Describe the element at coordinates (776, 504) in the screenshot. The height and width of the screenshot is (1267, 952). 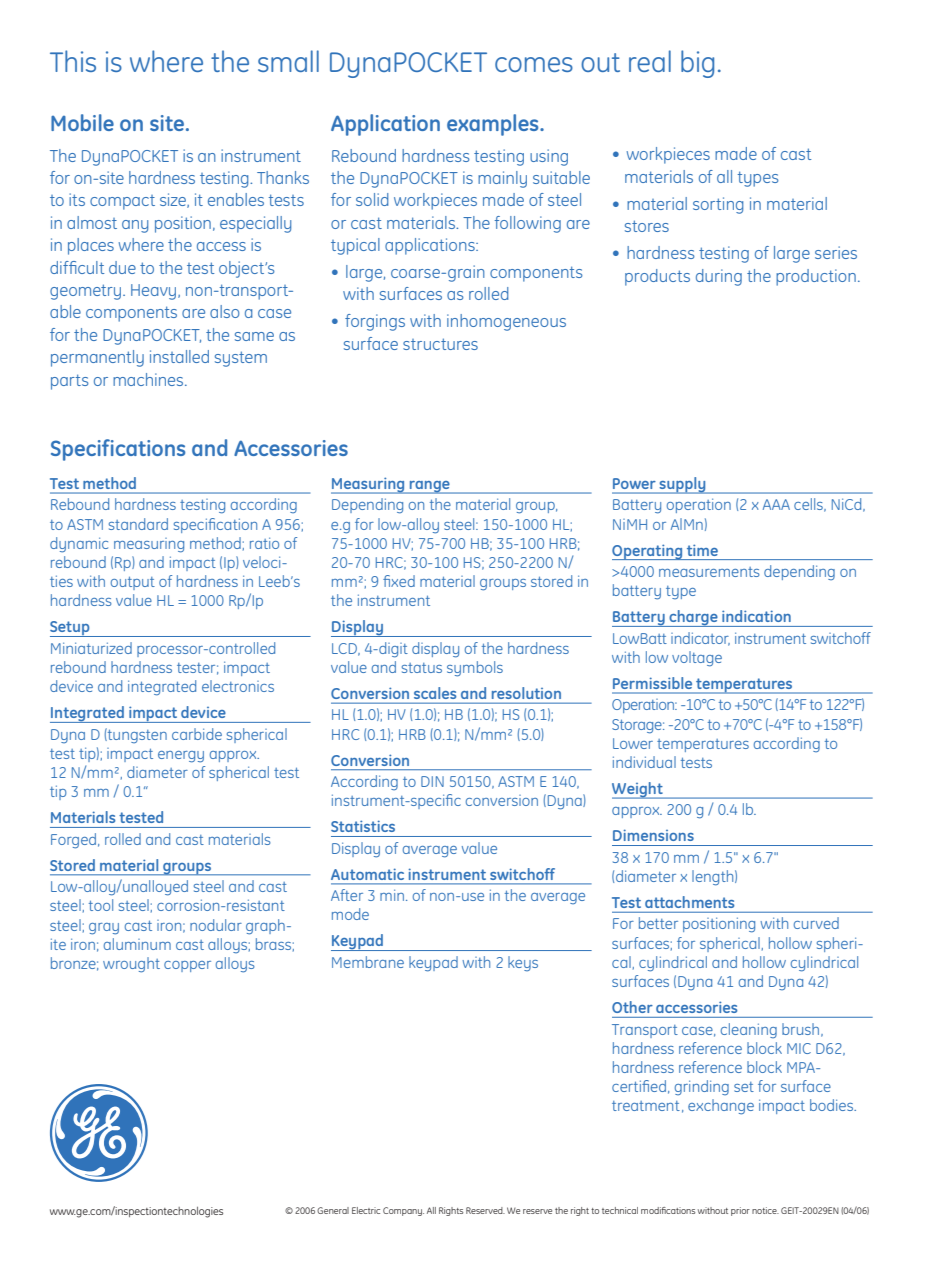
I see `AAA` at that location.
